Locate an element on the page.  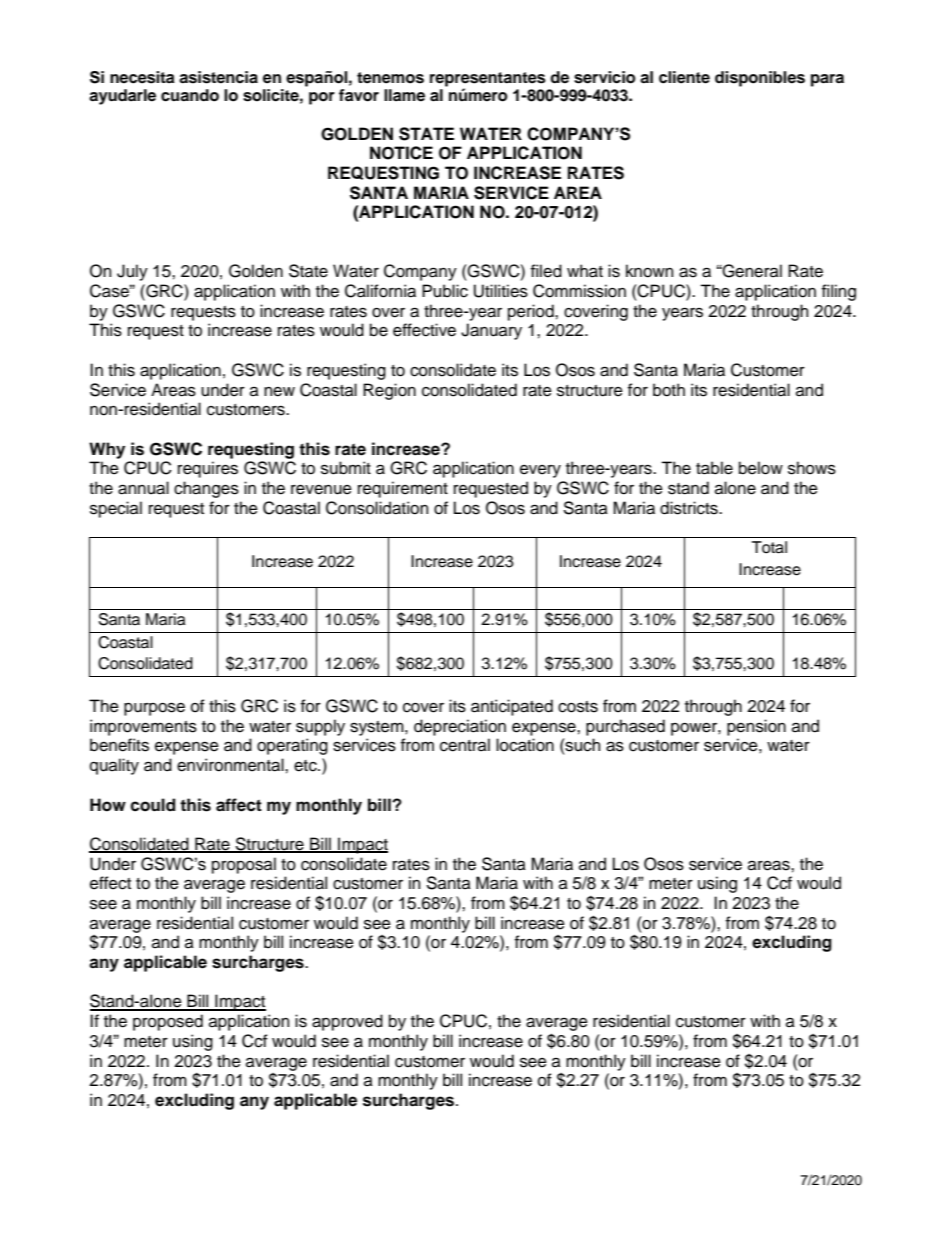
central is located at coordinates (465, 745).
